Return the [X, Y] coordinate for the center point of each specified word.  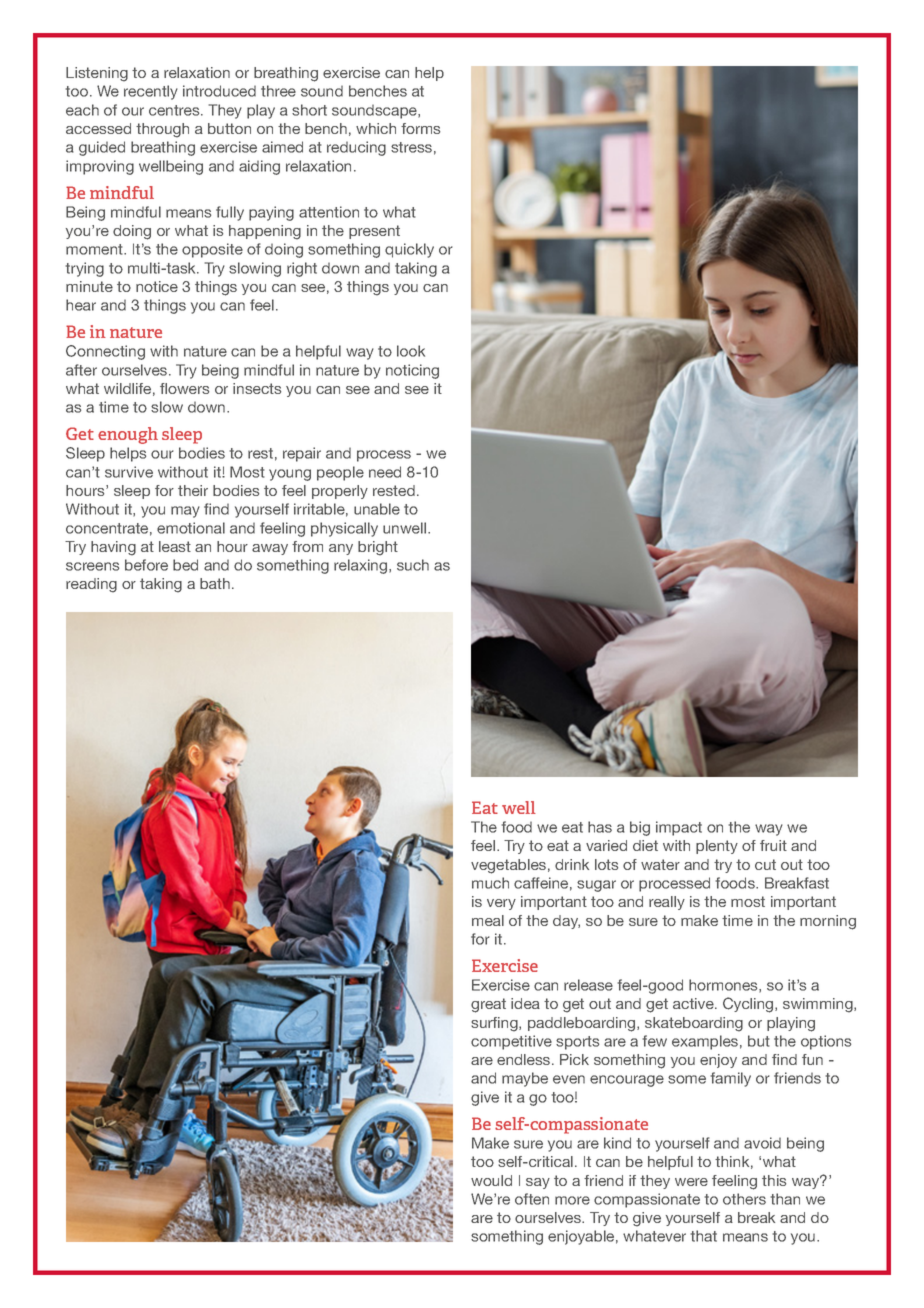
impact [679, 828]
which [376, 128]
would [491, 1180]
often [532, 1199]
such [413, 565]
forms [420, 128]
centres [175, 110]
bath [215, 583]
